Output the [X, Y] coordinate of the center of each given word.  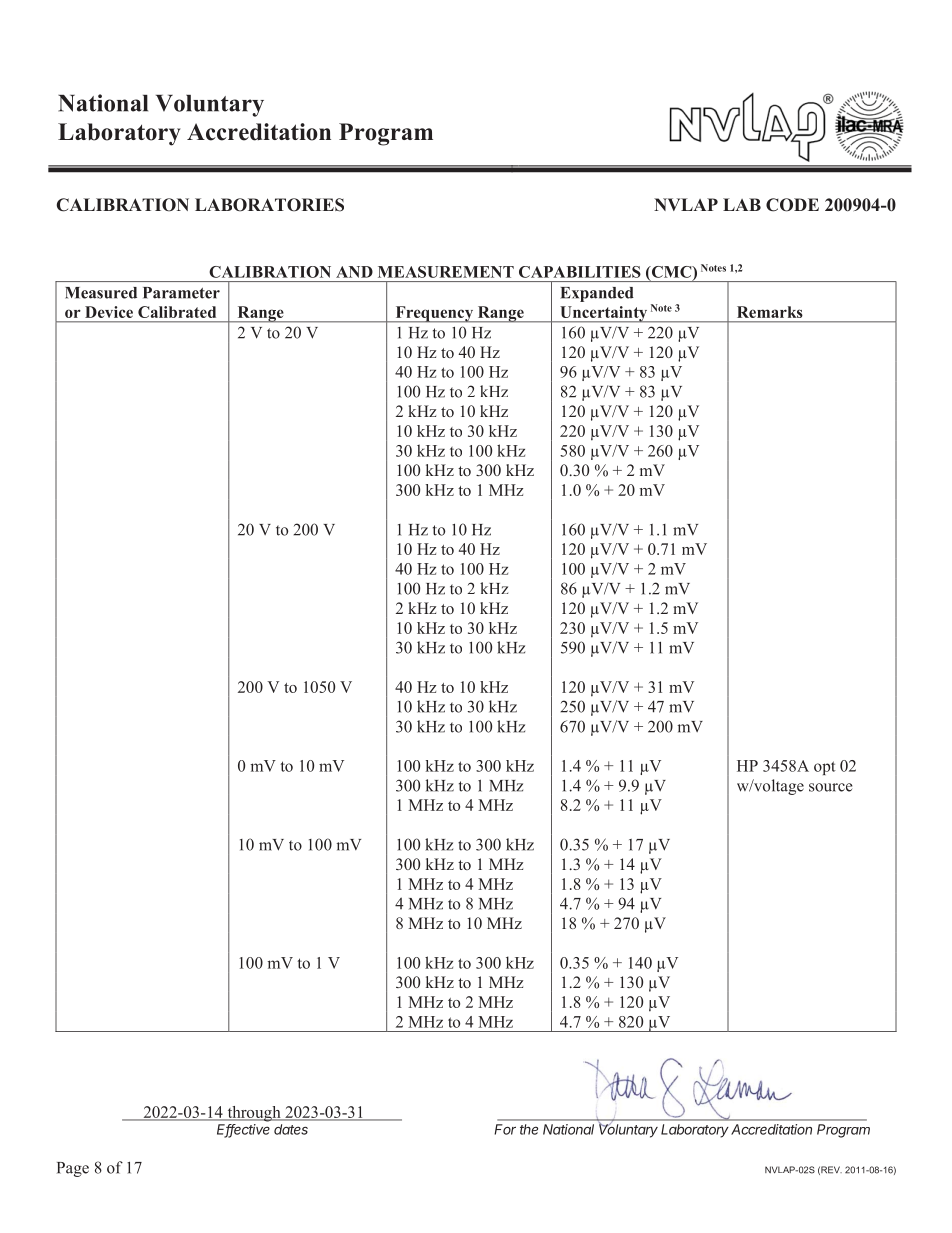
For [505, 1129]
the [529, 1129]
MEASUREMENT [446, 272]
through [254, 1114]
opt [825, 768]
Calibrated [177, 312]
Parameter [181, 293]
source [831, 787]
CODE [792, 205]
